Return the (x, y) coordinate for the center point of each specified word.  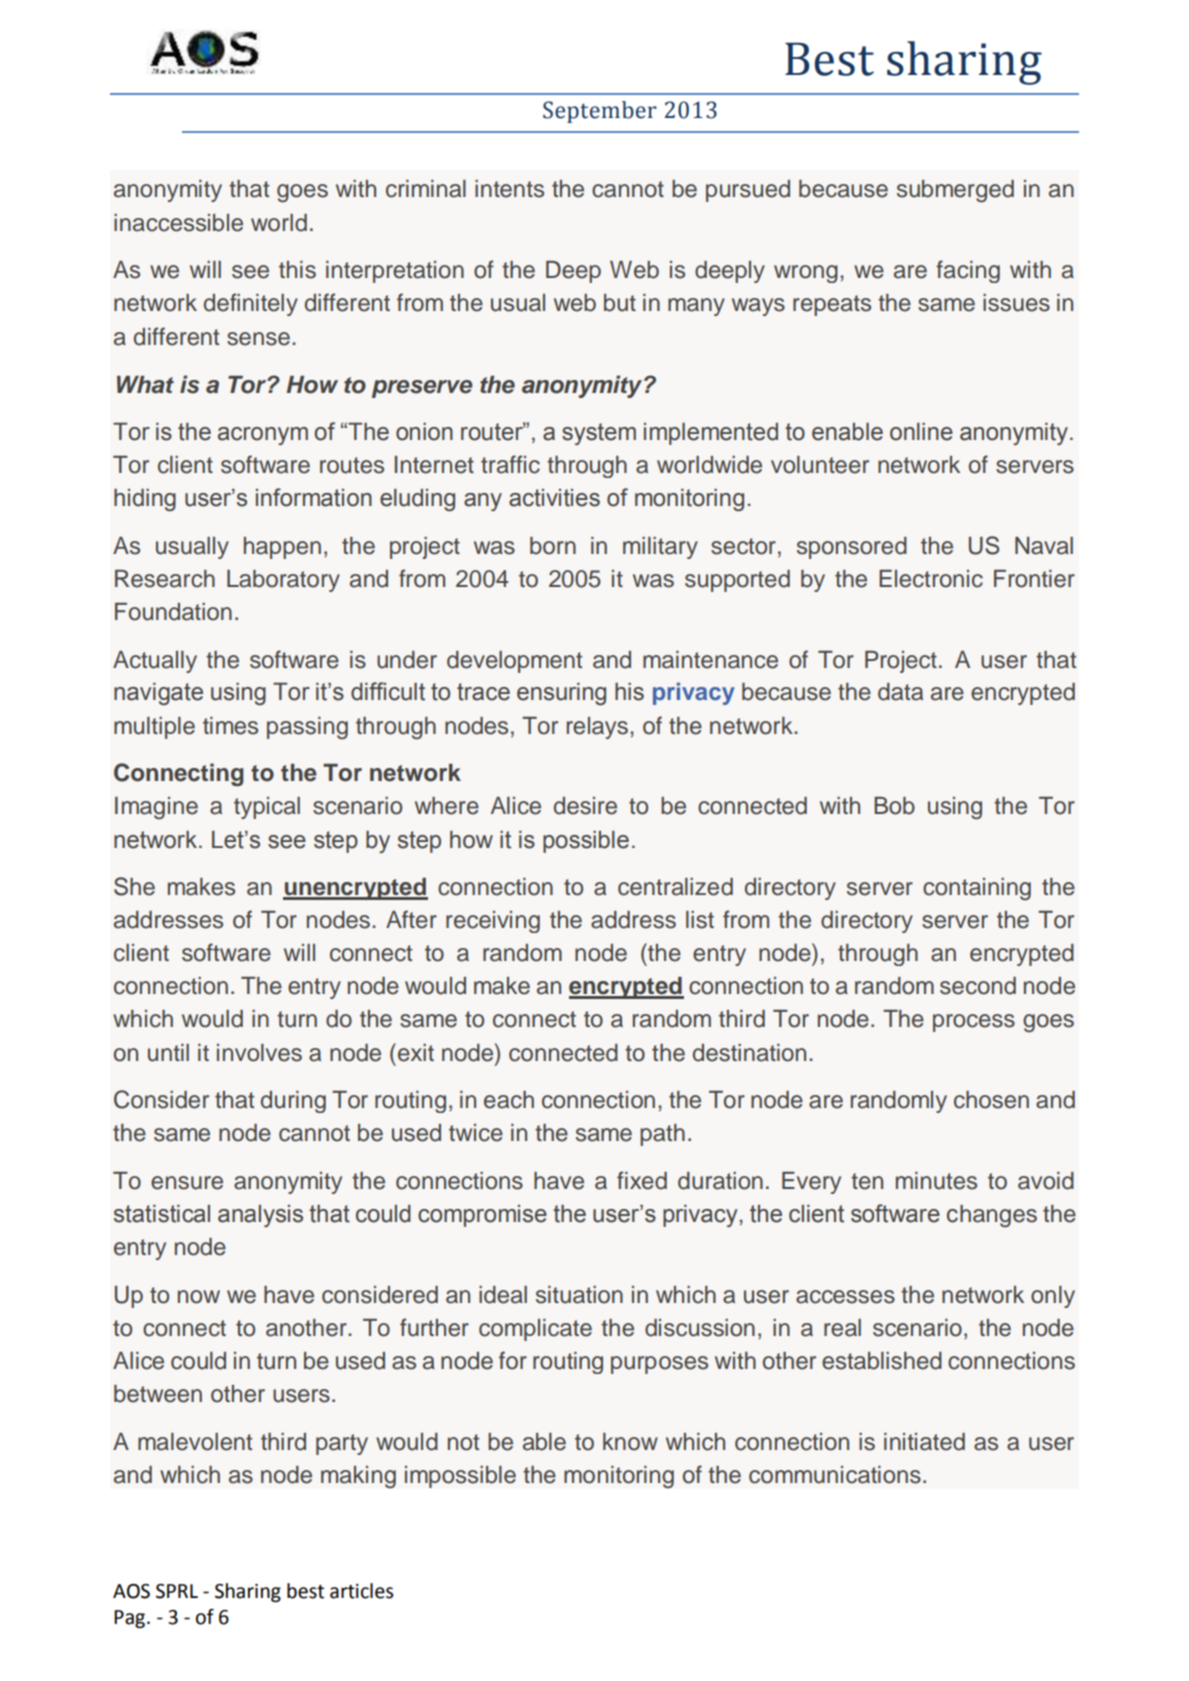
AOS (131, 1591)
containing (977, 889)
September (600, 112)
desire (585, 806)
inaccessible (178, 223)
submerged (955, 191)
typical (267, 808)
